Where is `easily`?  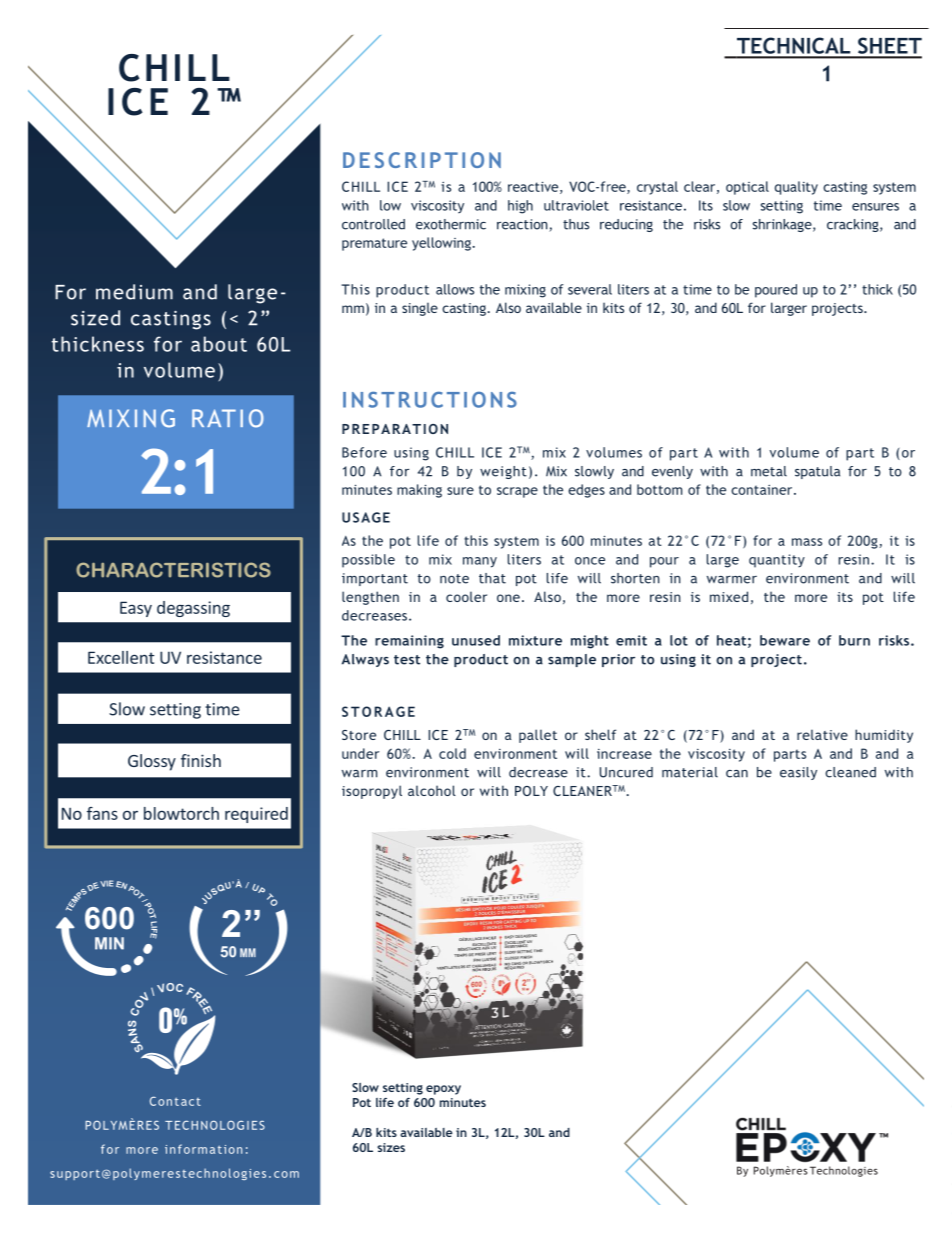
easily is located at coordinates (798, 773).
